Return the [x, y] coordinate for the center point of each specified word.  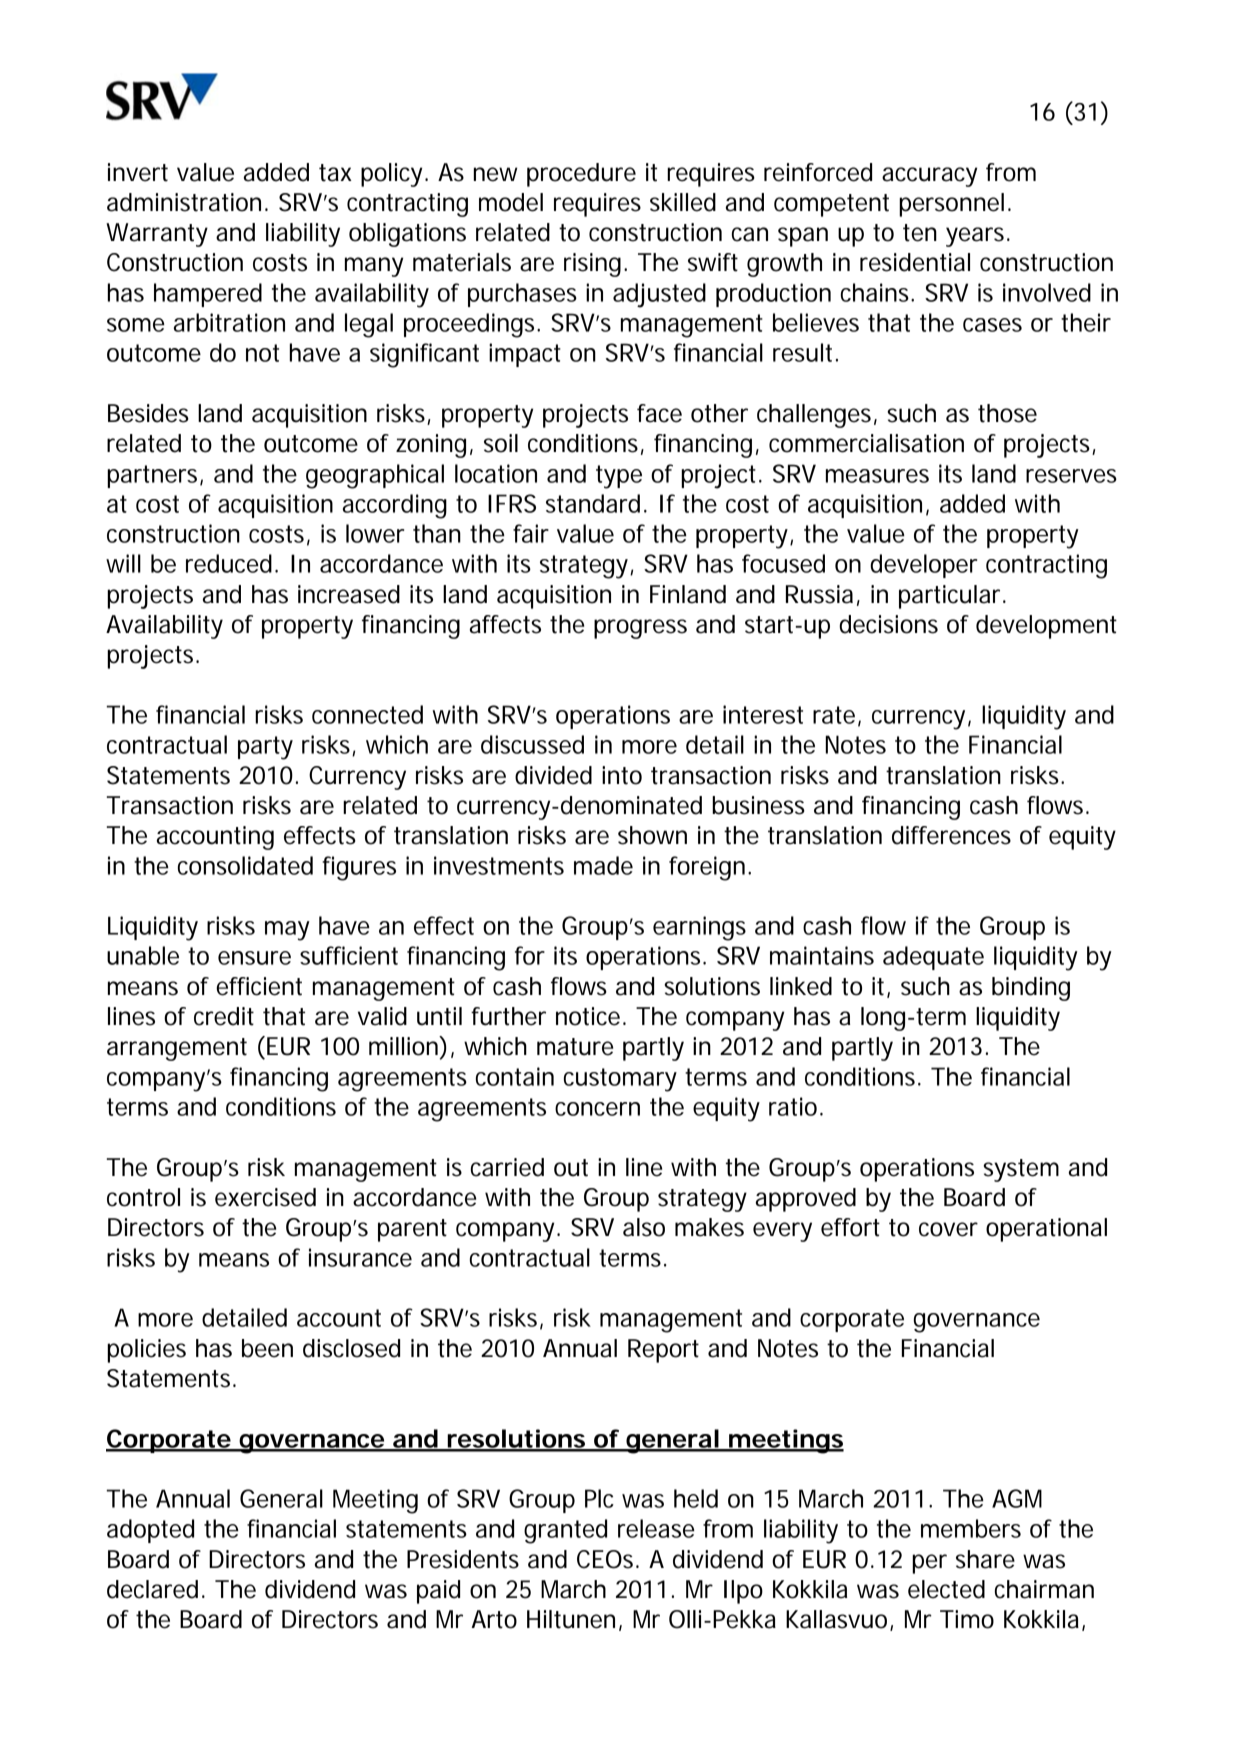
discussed [532, 744]
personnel [954, 205]
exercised [265, 1197]
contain [515, 1076]
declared [156, 1589]
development [1046, 627]
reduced [232, 563]
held [696, 1498]
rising [595, 265]
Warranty [157, 235]
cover [948, 1229]
